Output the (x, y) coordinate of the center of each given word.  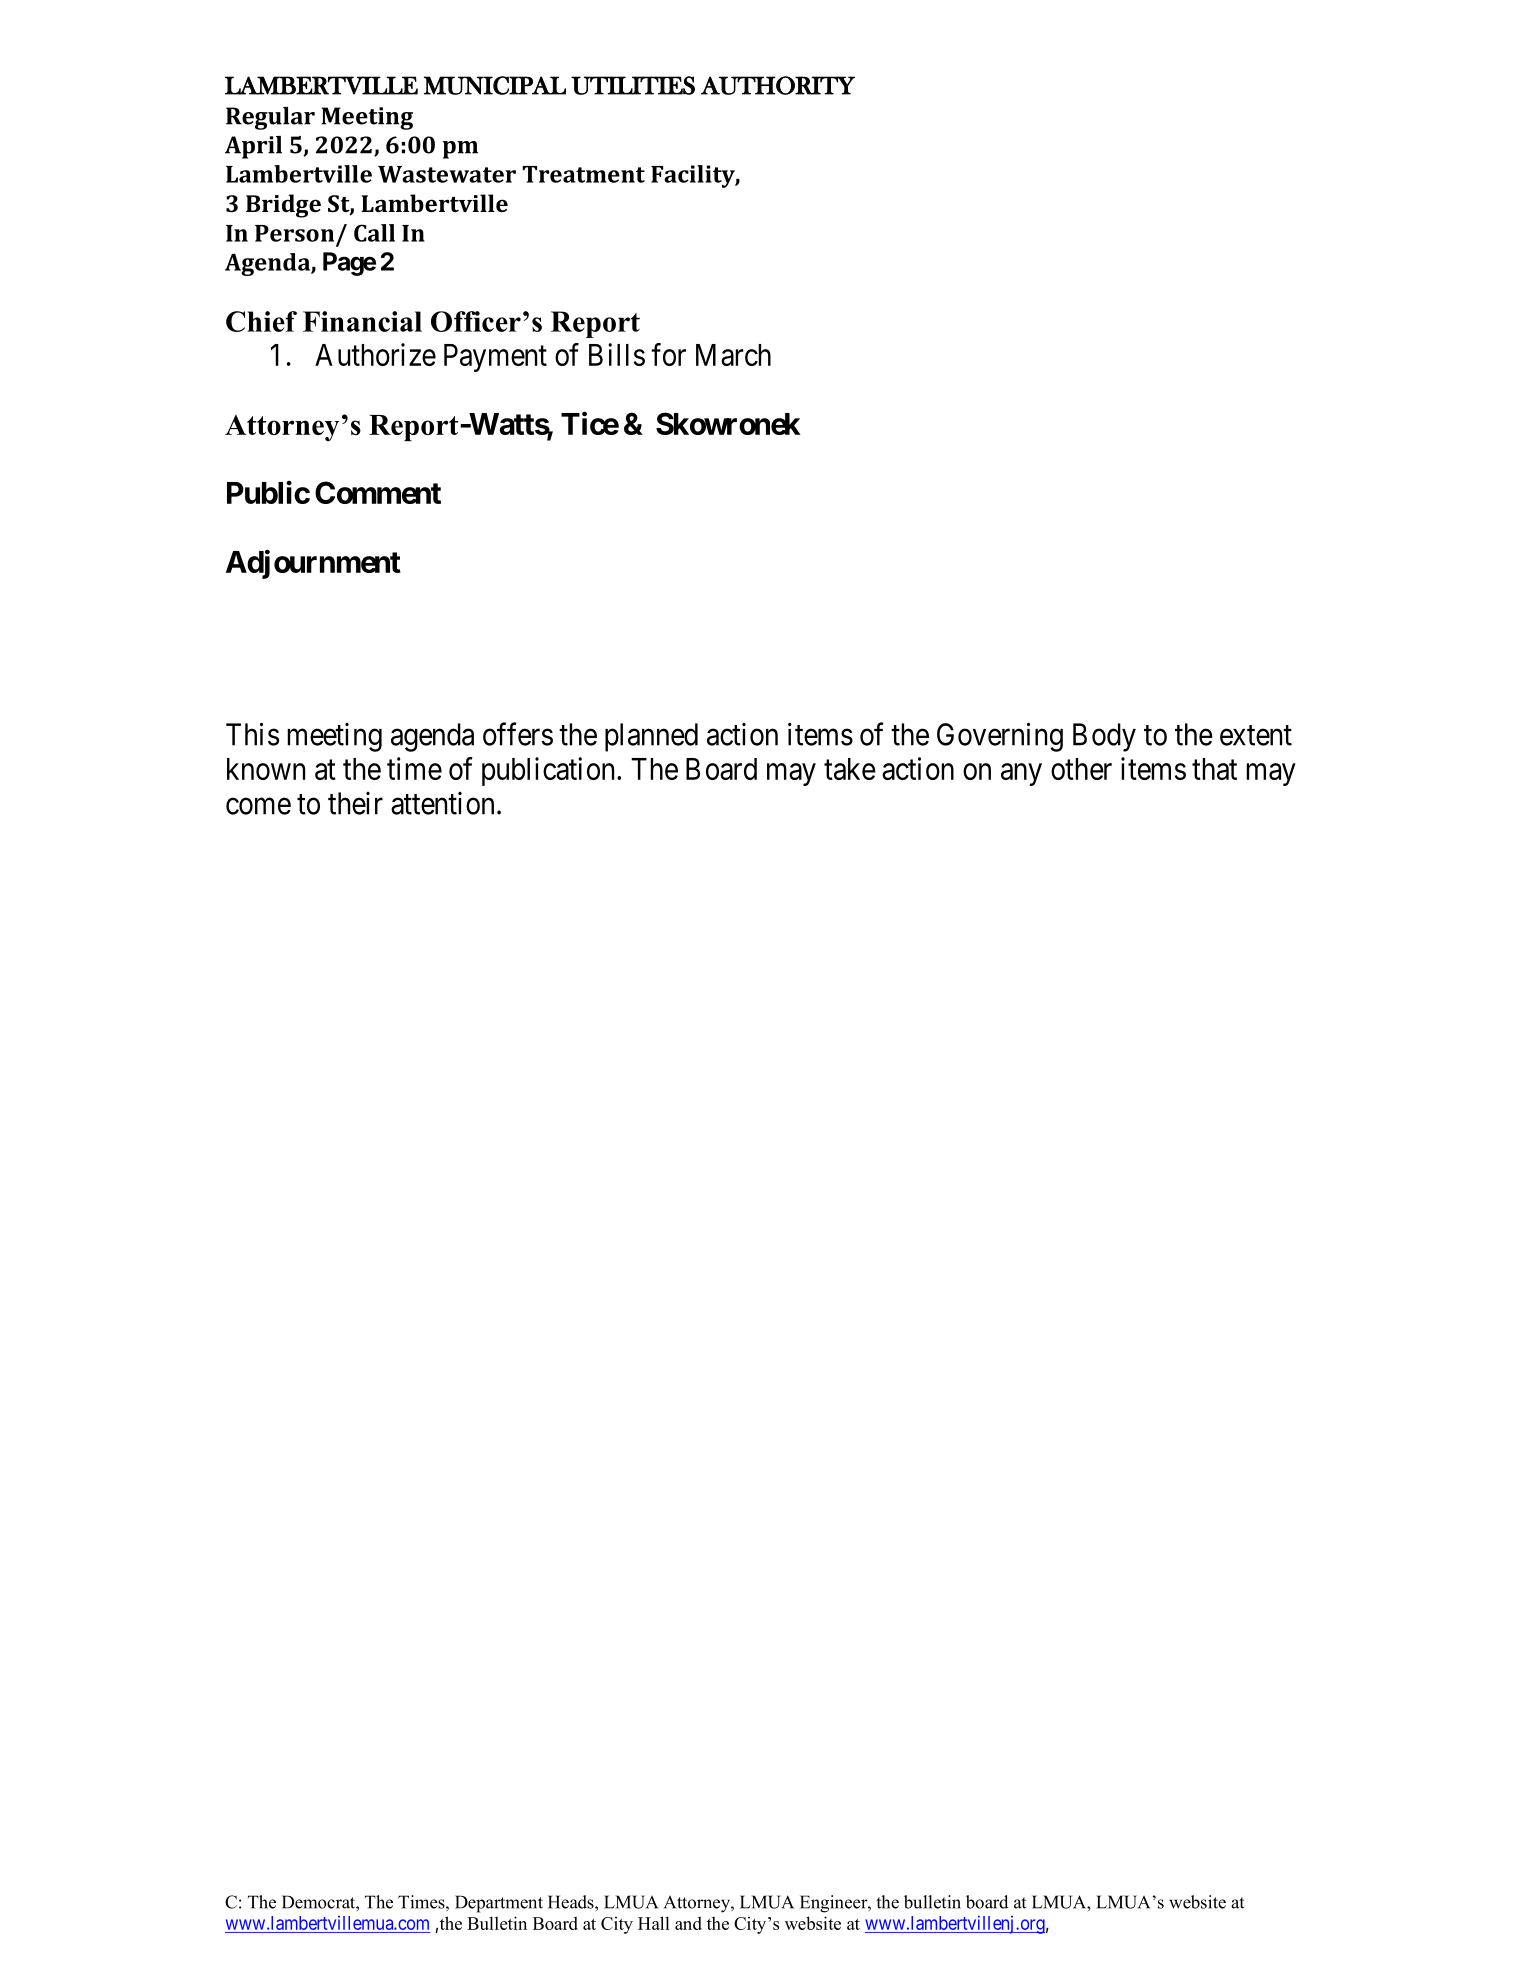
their (355, 803)
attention (442, 803)
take (850, 769)
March (733, 355)
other (1081, 769)
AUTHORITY (778, 85)
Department (499, 1904)
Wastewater (447, 174)
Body (1104, 737)
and (688, 1923)
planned (651, 737)
